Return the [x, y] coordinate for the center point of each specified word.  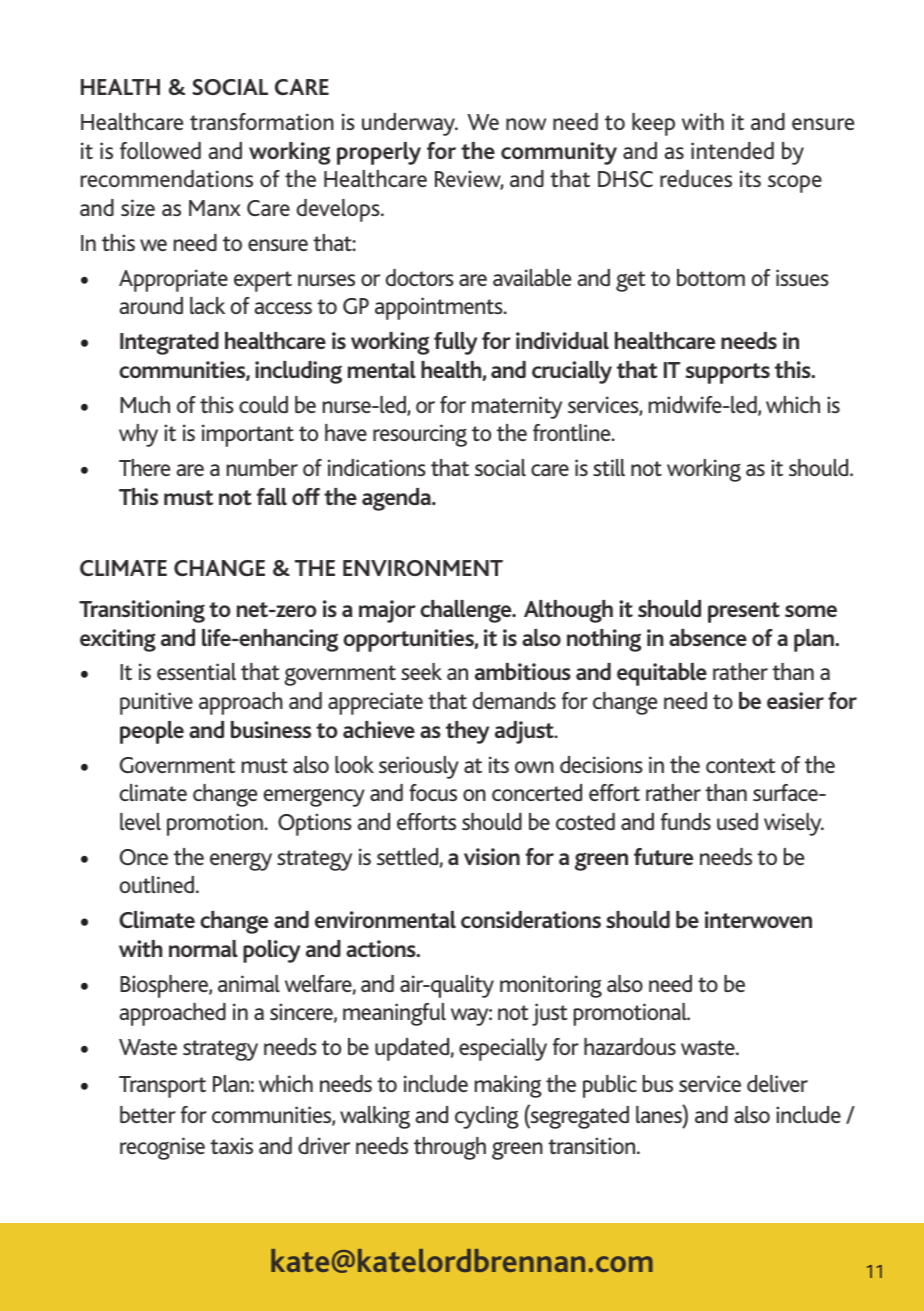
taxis [231, 1145]
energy [241, 862]
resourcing [420, 435]
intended [732, 150]
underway [410, 124]
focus [433, 792]
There [144, 467]
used [737, 821]
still [609, 467]
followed [160, 150]
